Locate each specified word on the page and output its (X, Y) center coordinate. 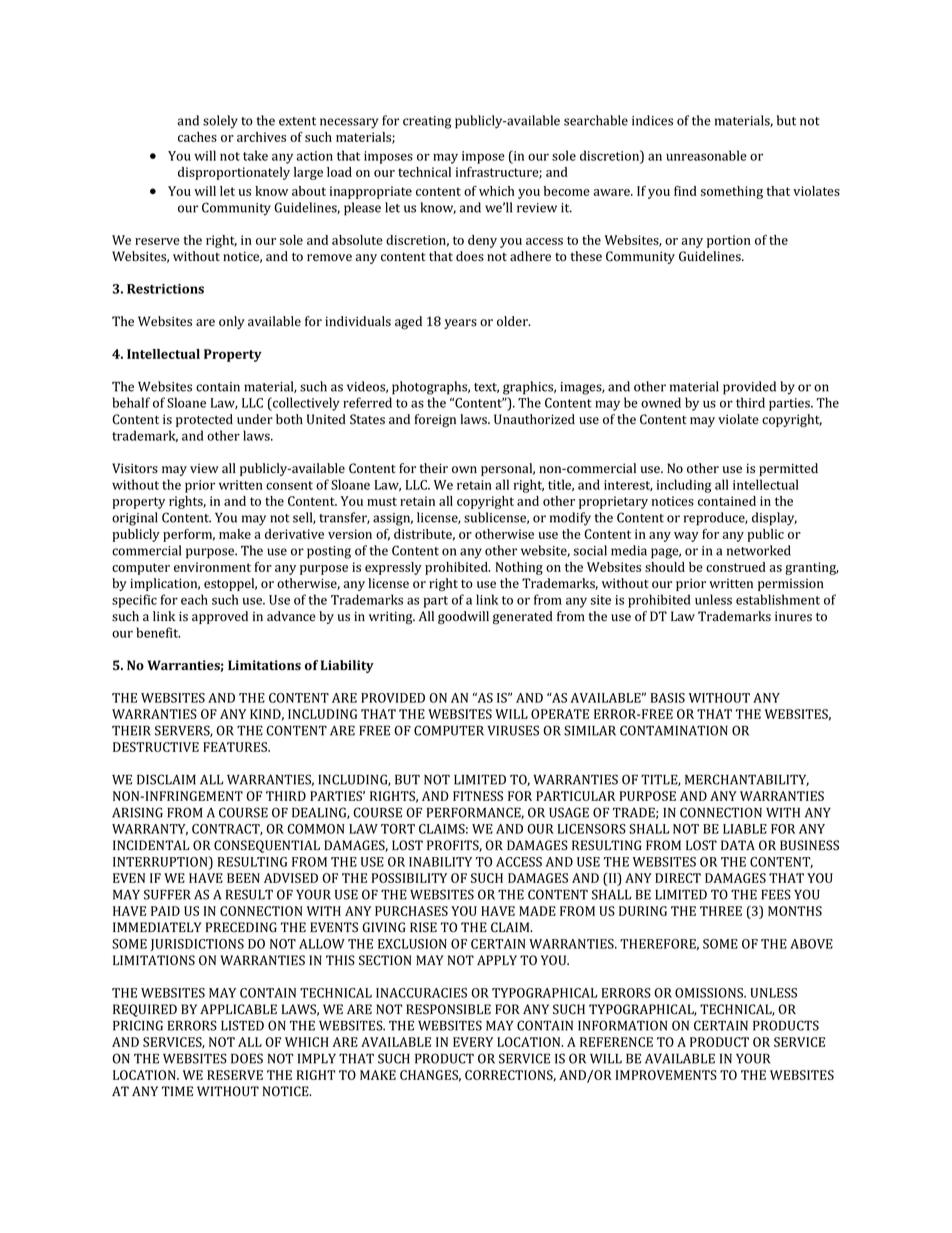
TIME (177, 1091)
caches (197, 137)
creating (427, 122)
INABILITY (440, 862)
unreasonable (706, 155)
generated (523, 617)
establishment (778, 599)
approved (220, 617)
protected (204, 420)
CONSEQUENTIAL (267, 846)
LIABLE (745, 829)
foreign (435, 420)
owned (661, 402)
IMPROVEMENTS (666, 1075)
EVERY (473, 1042)
